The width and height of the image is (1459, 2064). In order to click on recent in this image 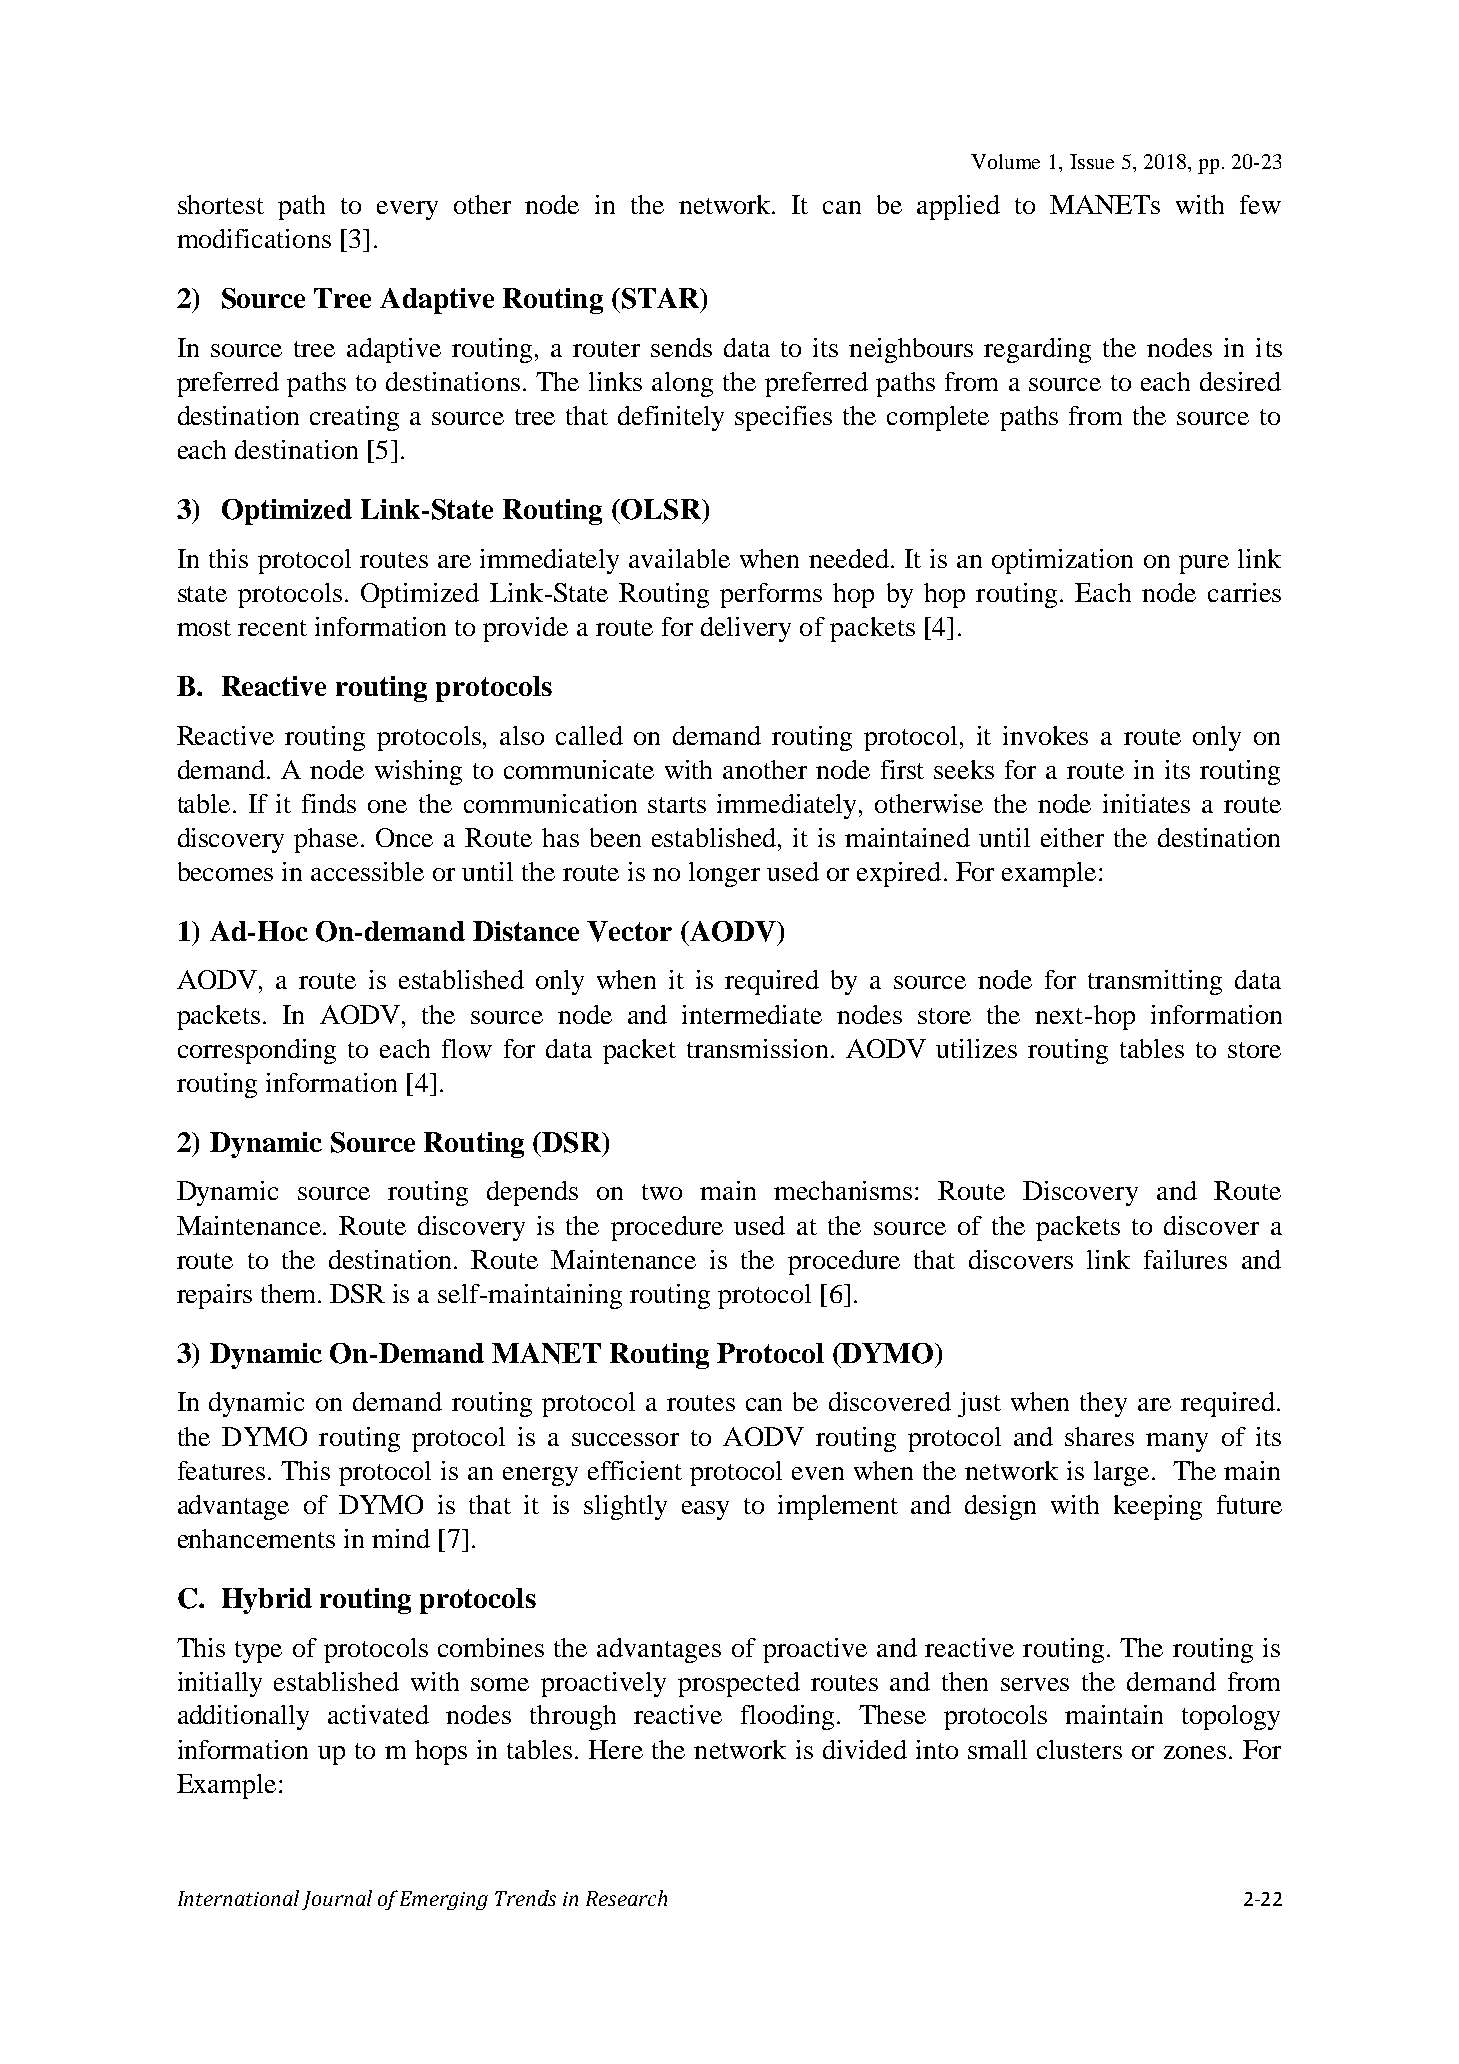, I will do `click(272, 628)`.
